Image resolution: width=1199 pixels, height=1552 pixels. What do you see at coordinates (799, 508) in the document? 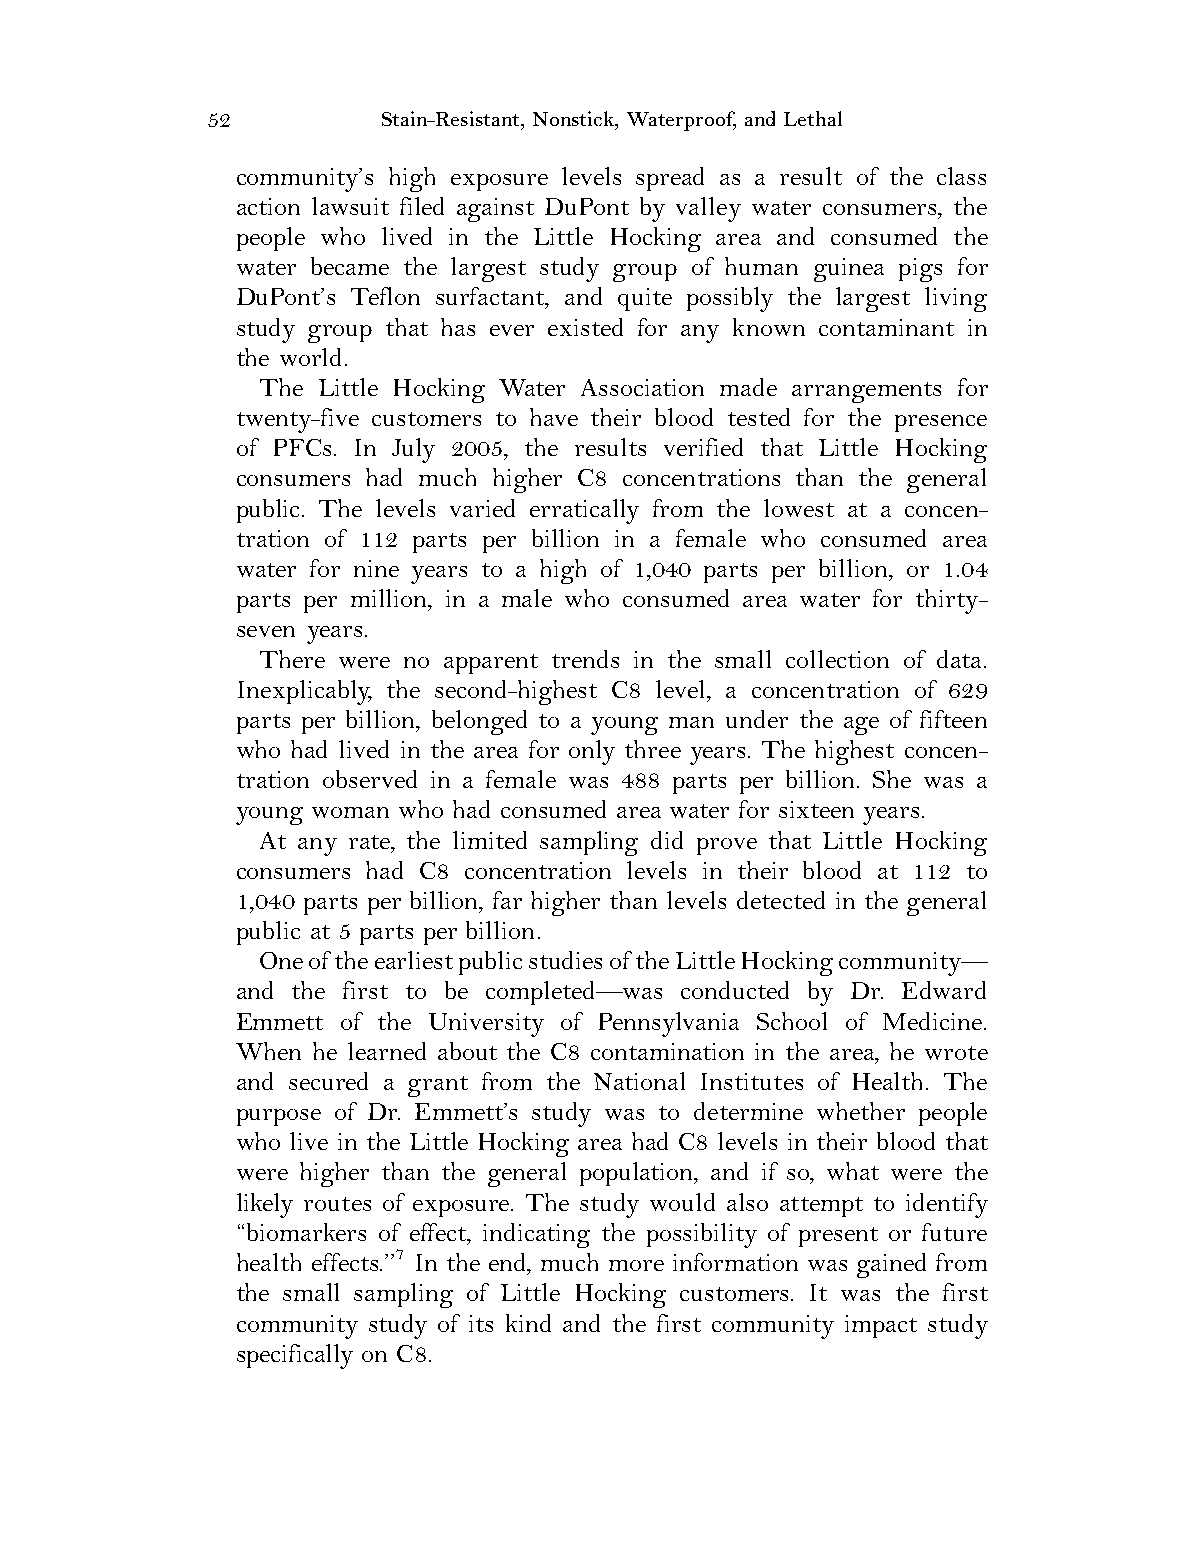
I see `lowest` at bounding box center [799, 508].
